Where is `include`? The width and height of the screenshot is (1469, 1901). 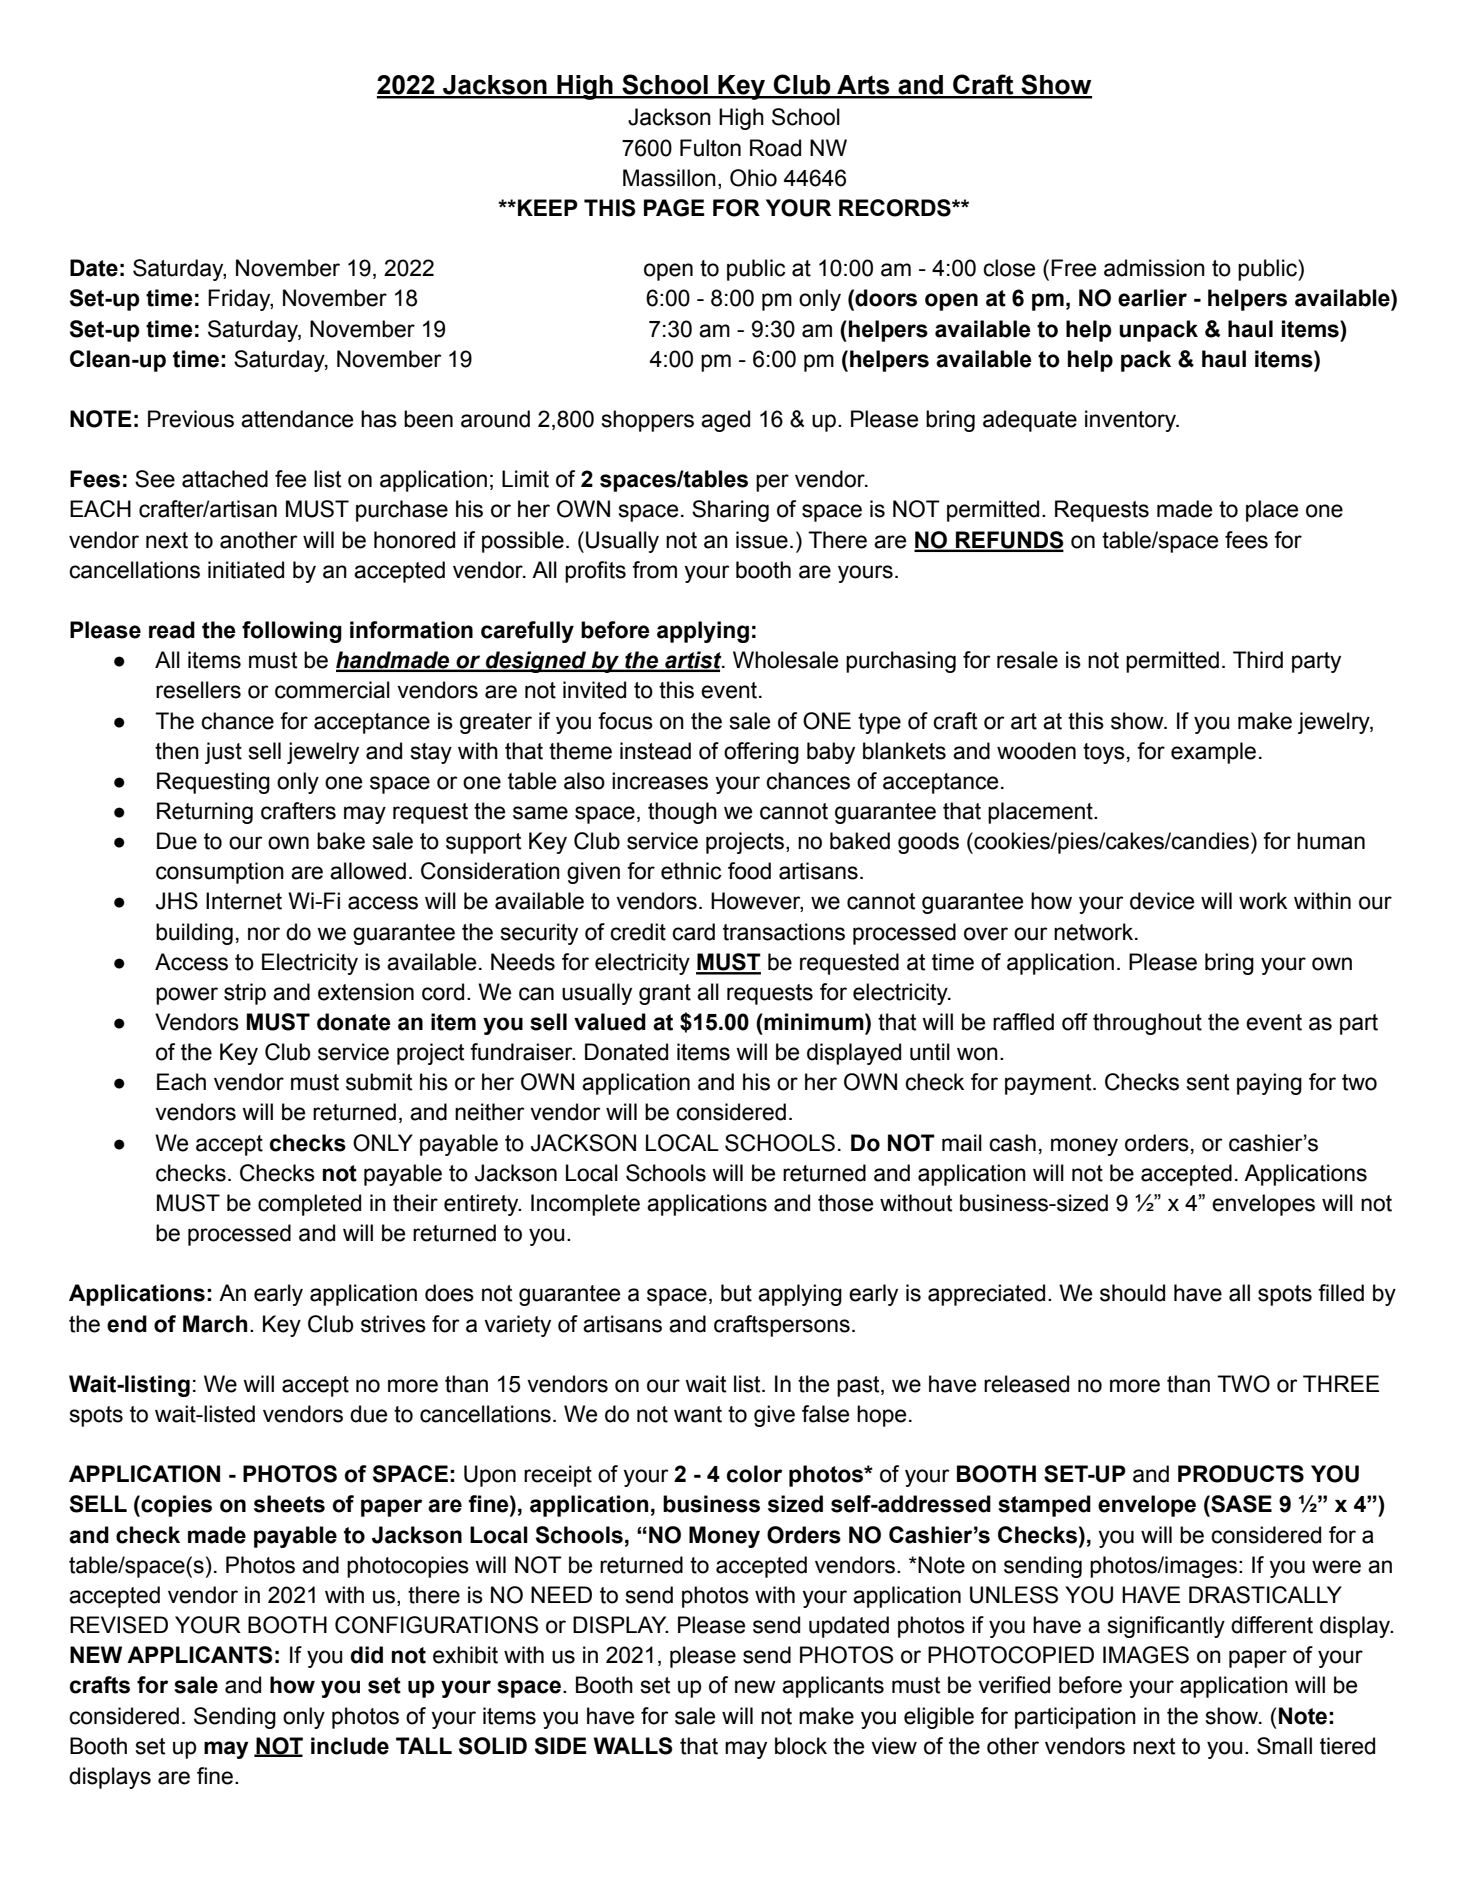 include is located at coordinates (350, 1746).
